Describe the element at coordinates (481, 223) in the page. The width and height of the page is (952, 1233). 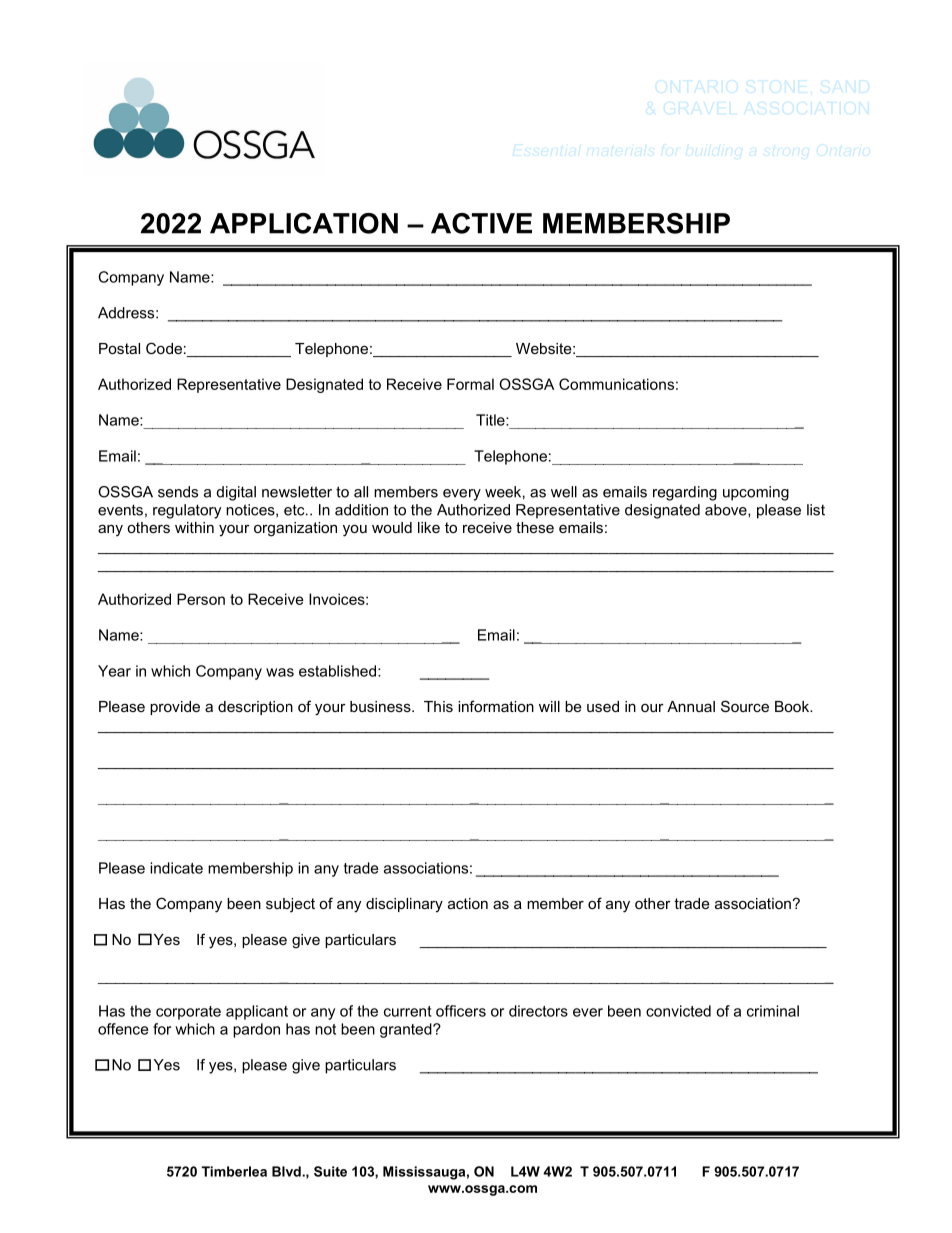
I see `ACTIVE` at that location.
